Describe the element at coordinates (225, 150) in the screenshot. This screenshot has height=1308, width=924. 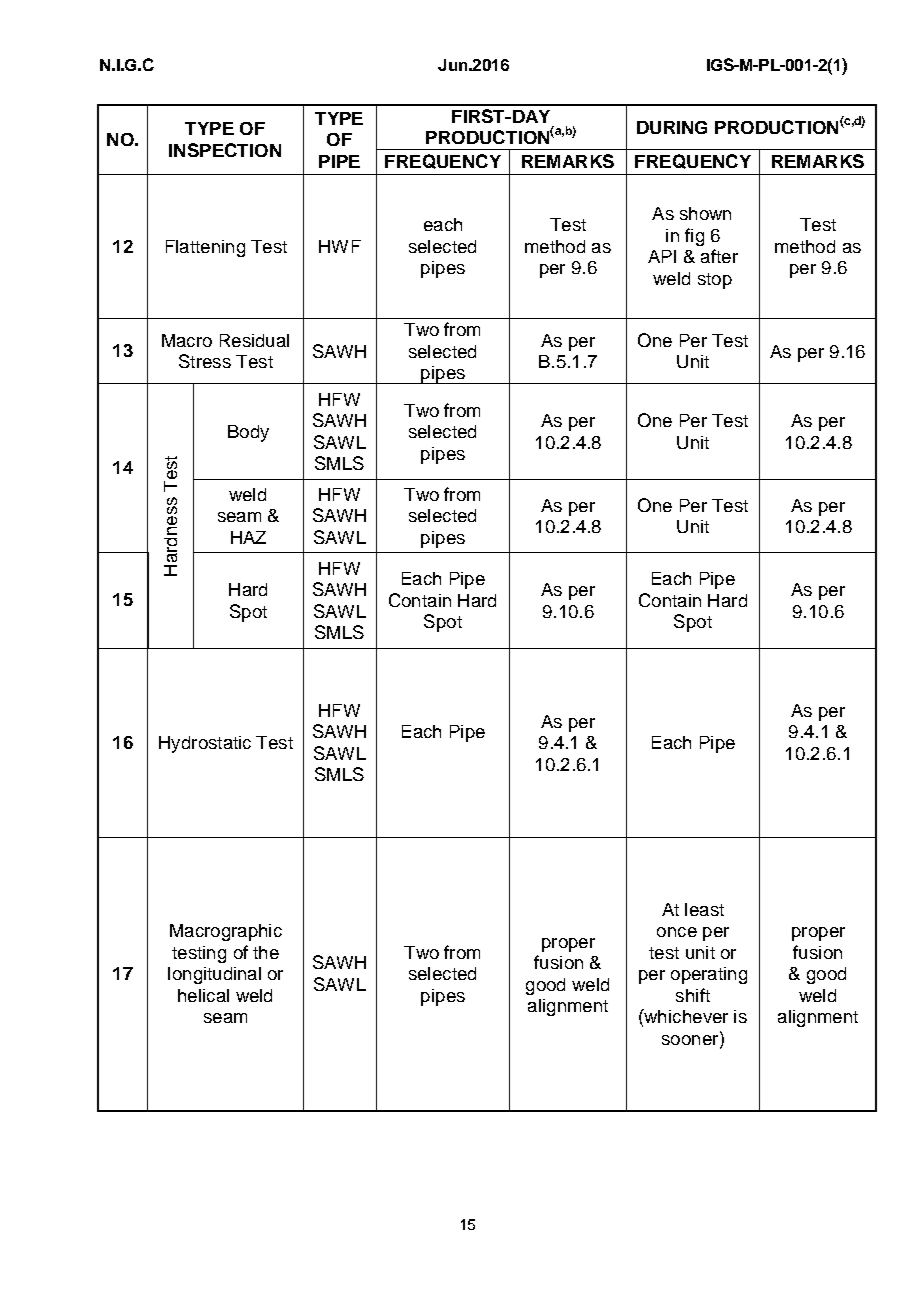
I see `INSPECTION` at that location.
